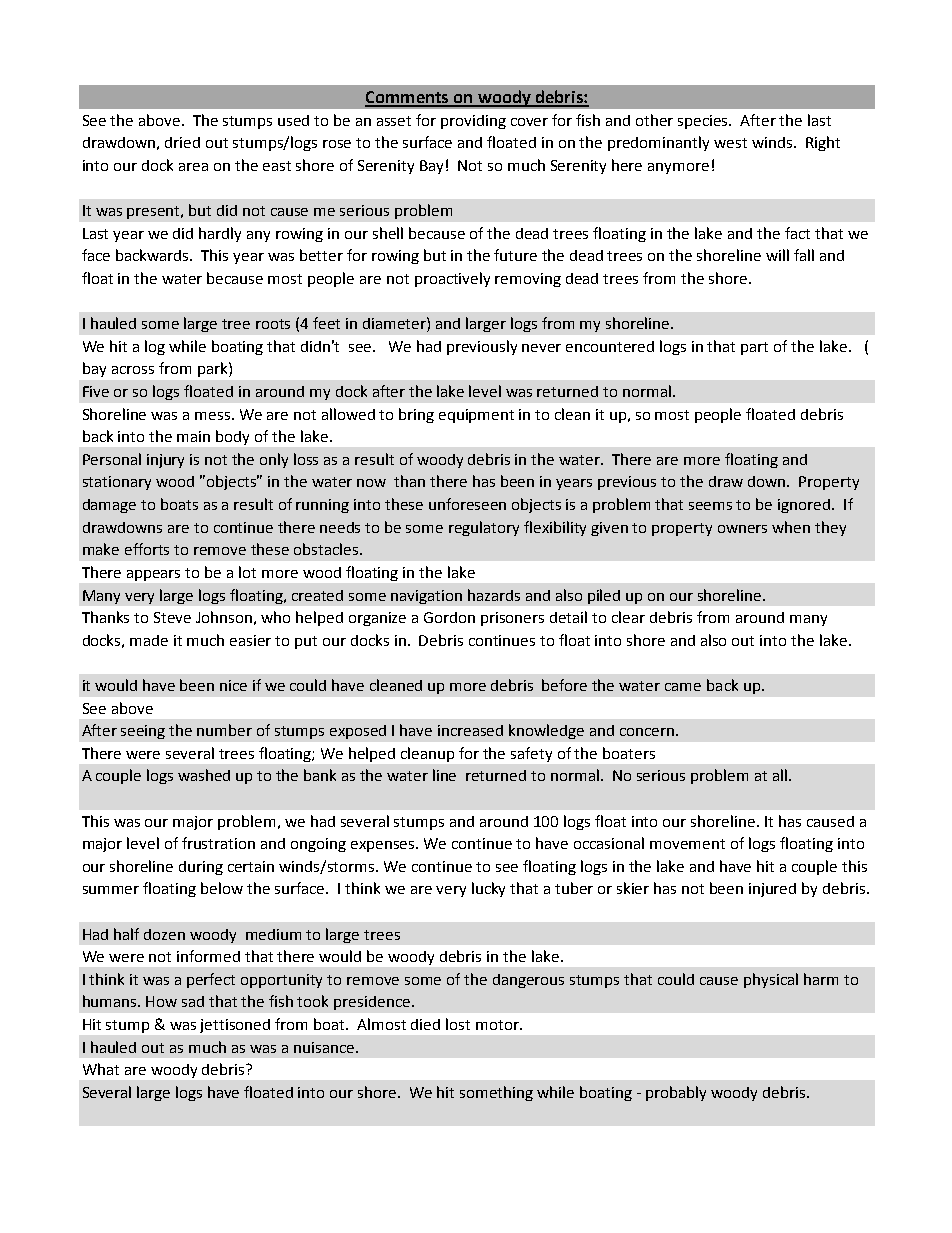  What do you see at coordinates (235, 1026) in the document?
I see `jettisoned` at bounding box center [235, 1026].
